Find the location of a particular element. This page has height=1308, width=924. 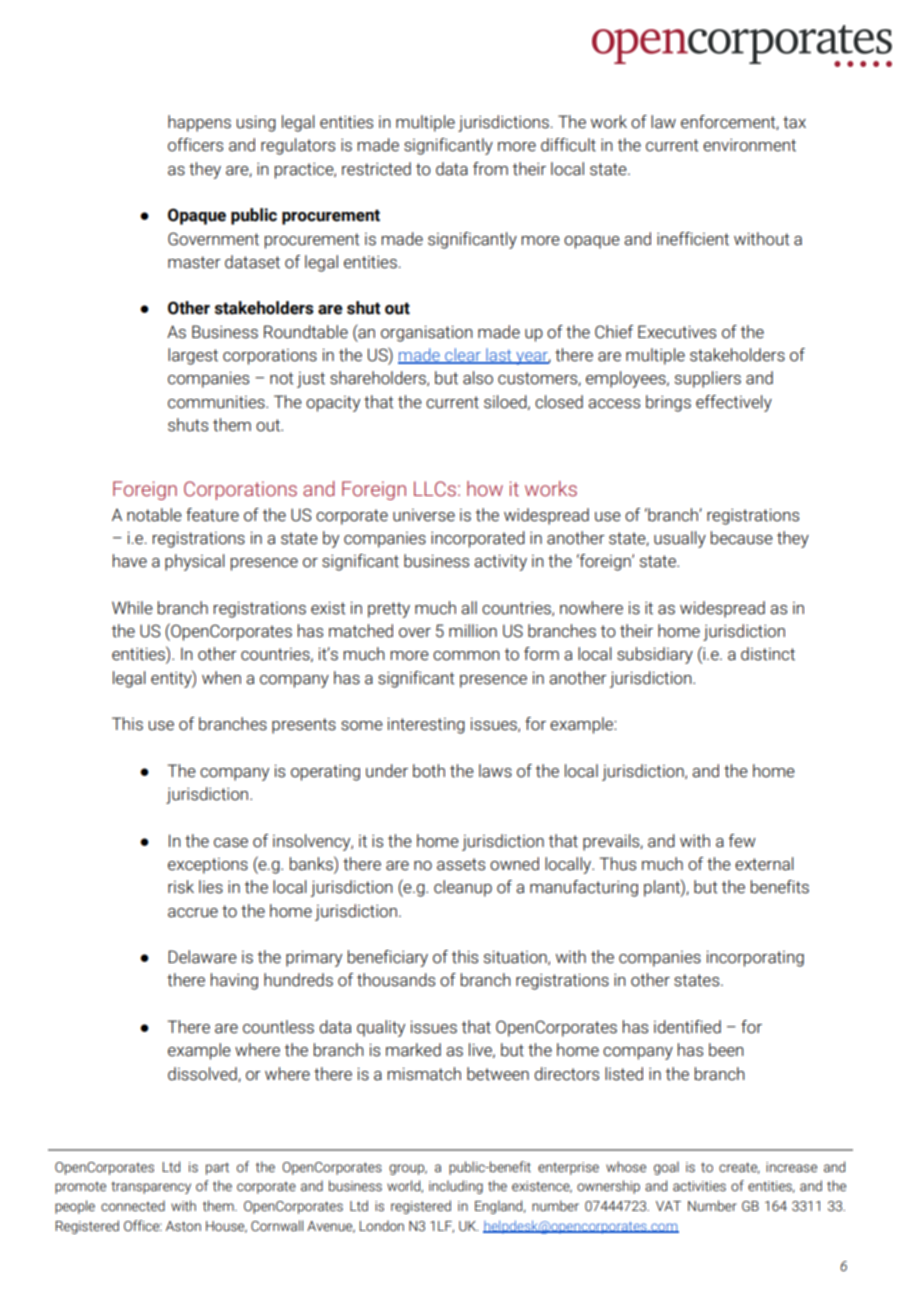

environment is located at coordinates (749, 145).
